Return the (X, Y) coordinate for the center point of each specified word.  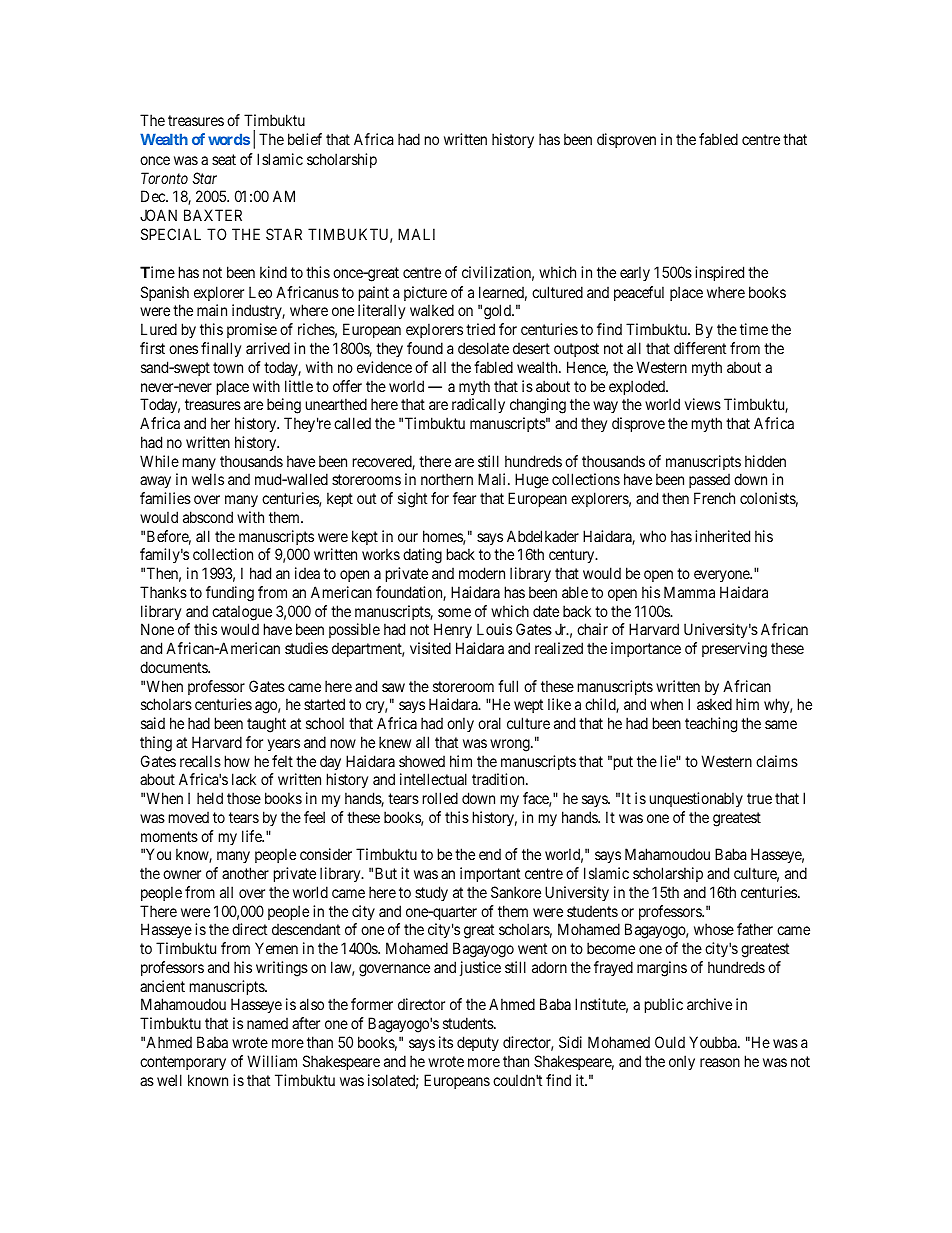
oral (489, 723)
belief (305, 139)
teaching (711, 725)
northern (447, 479)
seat (224, 159)
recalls (200, 761)
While (159, 461)
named (267, 1023)
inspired (719, 273)
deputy (478, 1043)
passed (709, 480)
